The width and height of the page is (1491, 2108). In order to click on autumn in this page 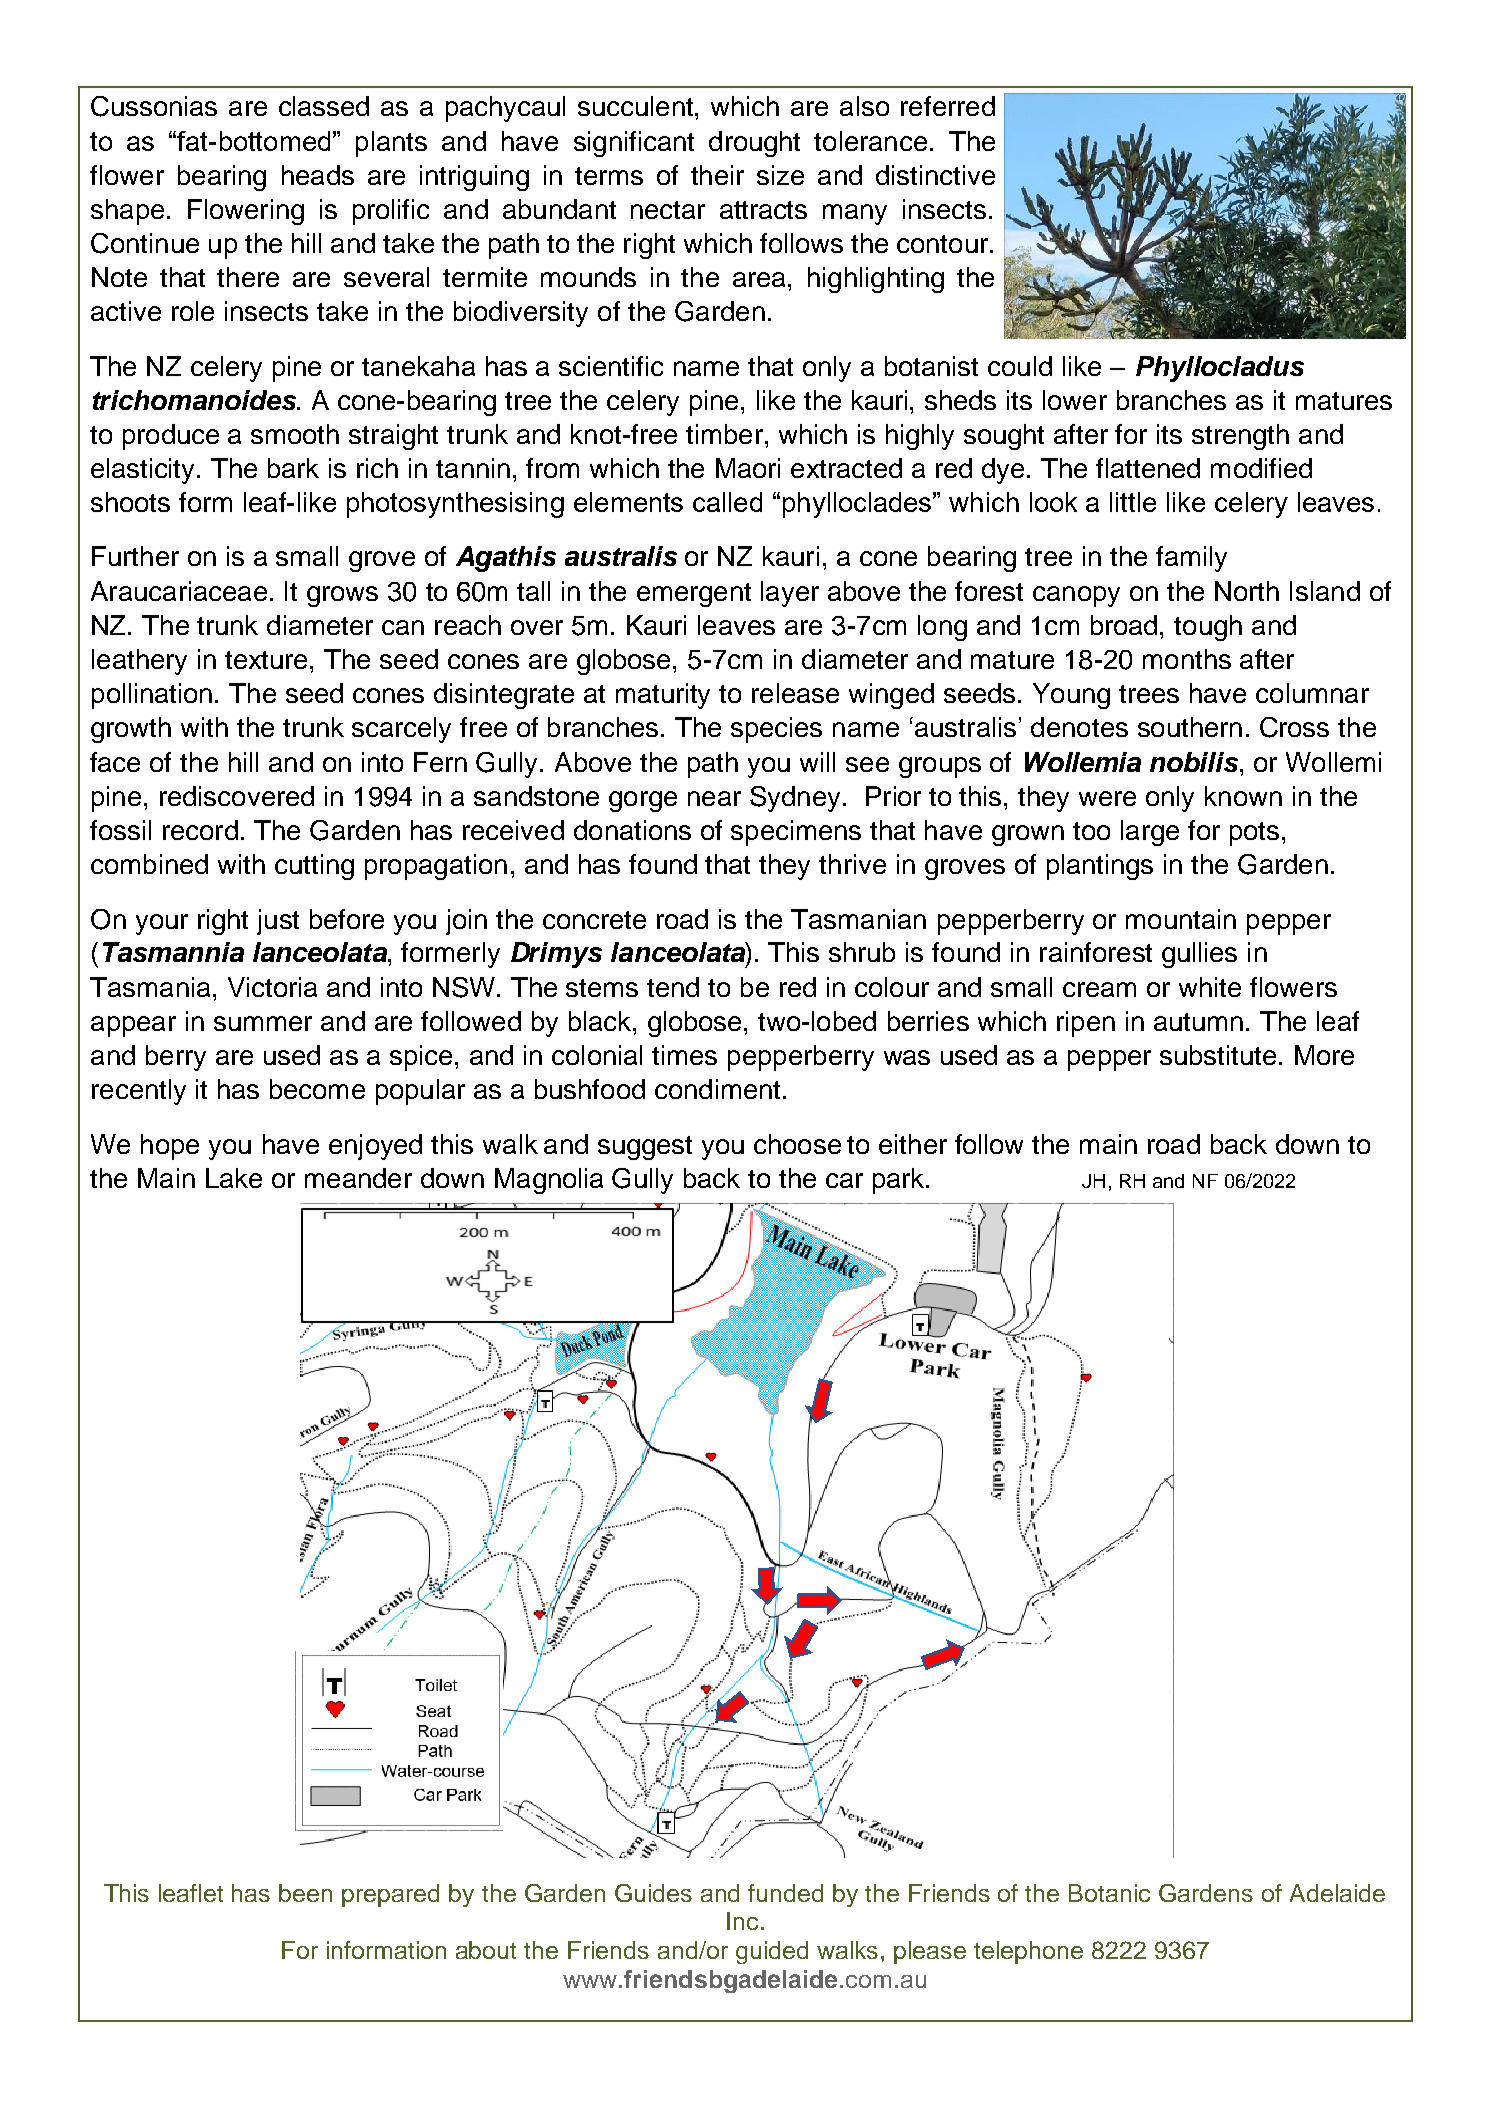, I will do `click(1198, 1022)`.
